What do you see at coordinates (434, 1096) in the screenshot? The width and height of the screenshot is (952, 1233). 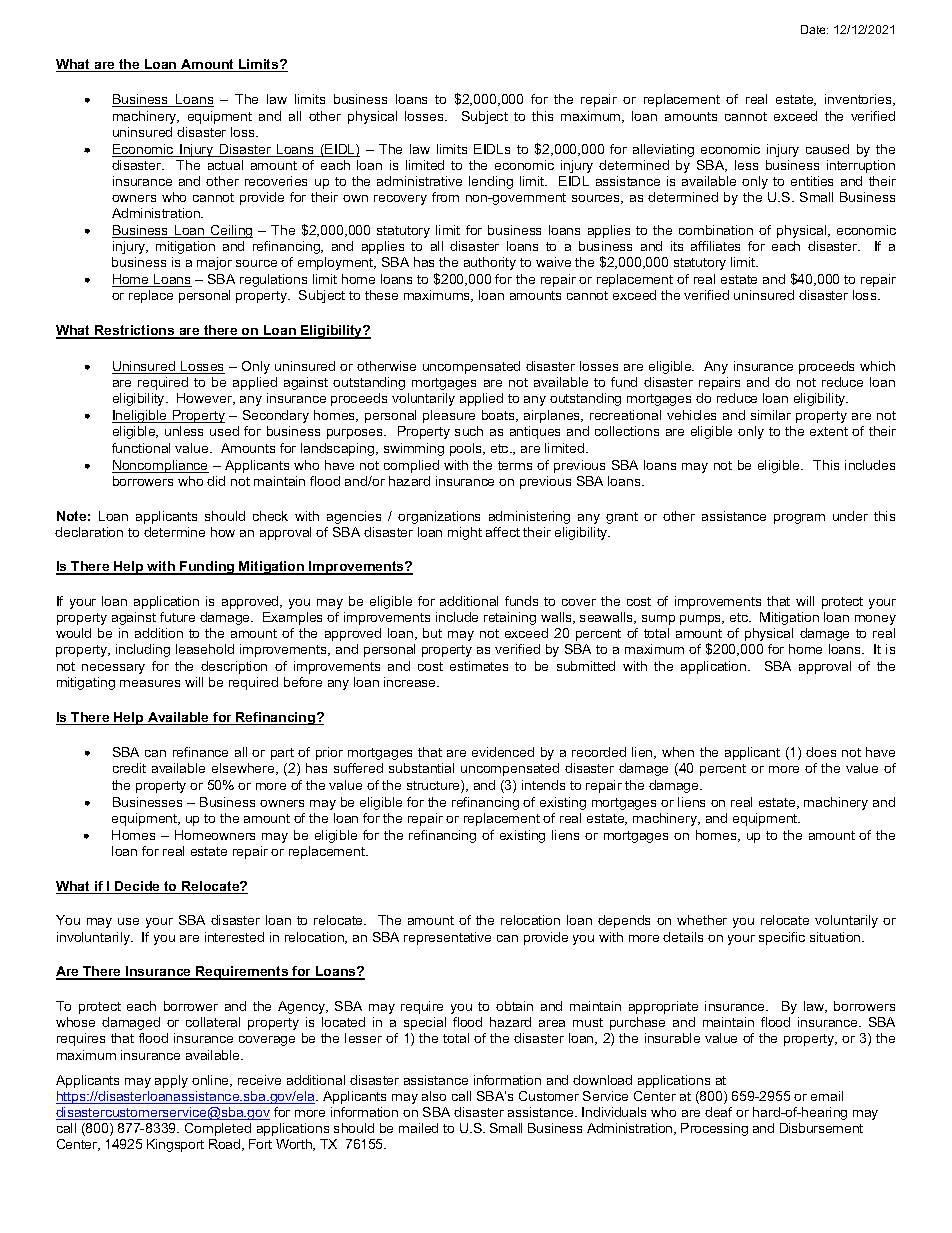 I see `also` at bounding box center [434, 1096].
